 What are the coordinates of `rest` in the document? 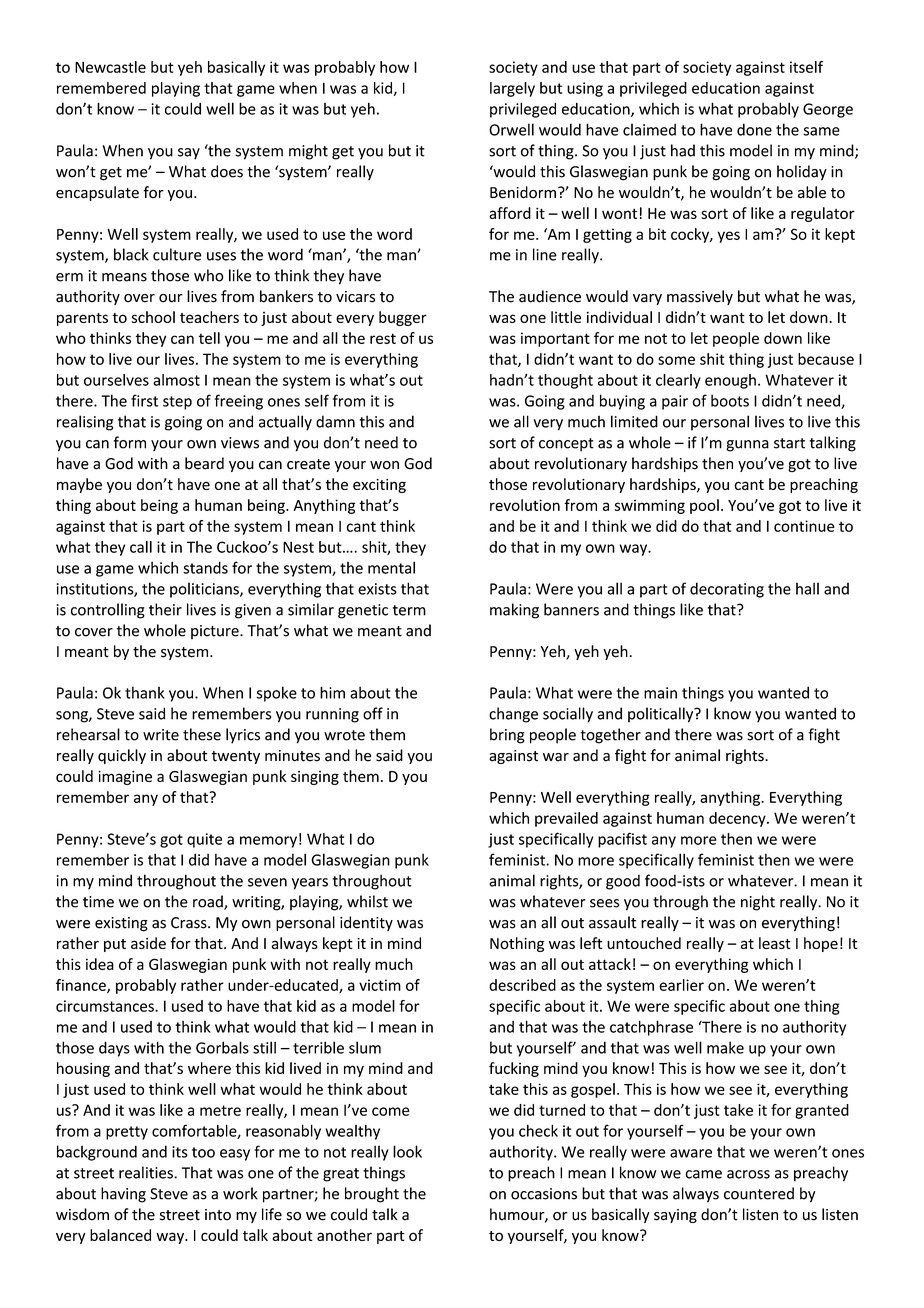 It's located at (383, 338).
